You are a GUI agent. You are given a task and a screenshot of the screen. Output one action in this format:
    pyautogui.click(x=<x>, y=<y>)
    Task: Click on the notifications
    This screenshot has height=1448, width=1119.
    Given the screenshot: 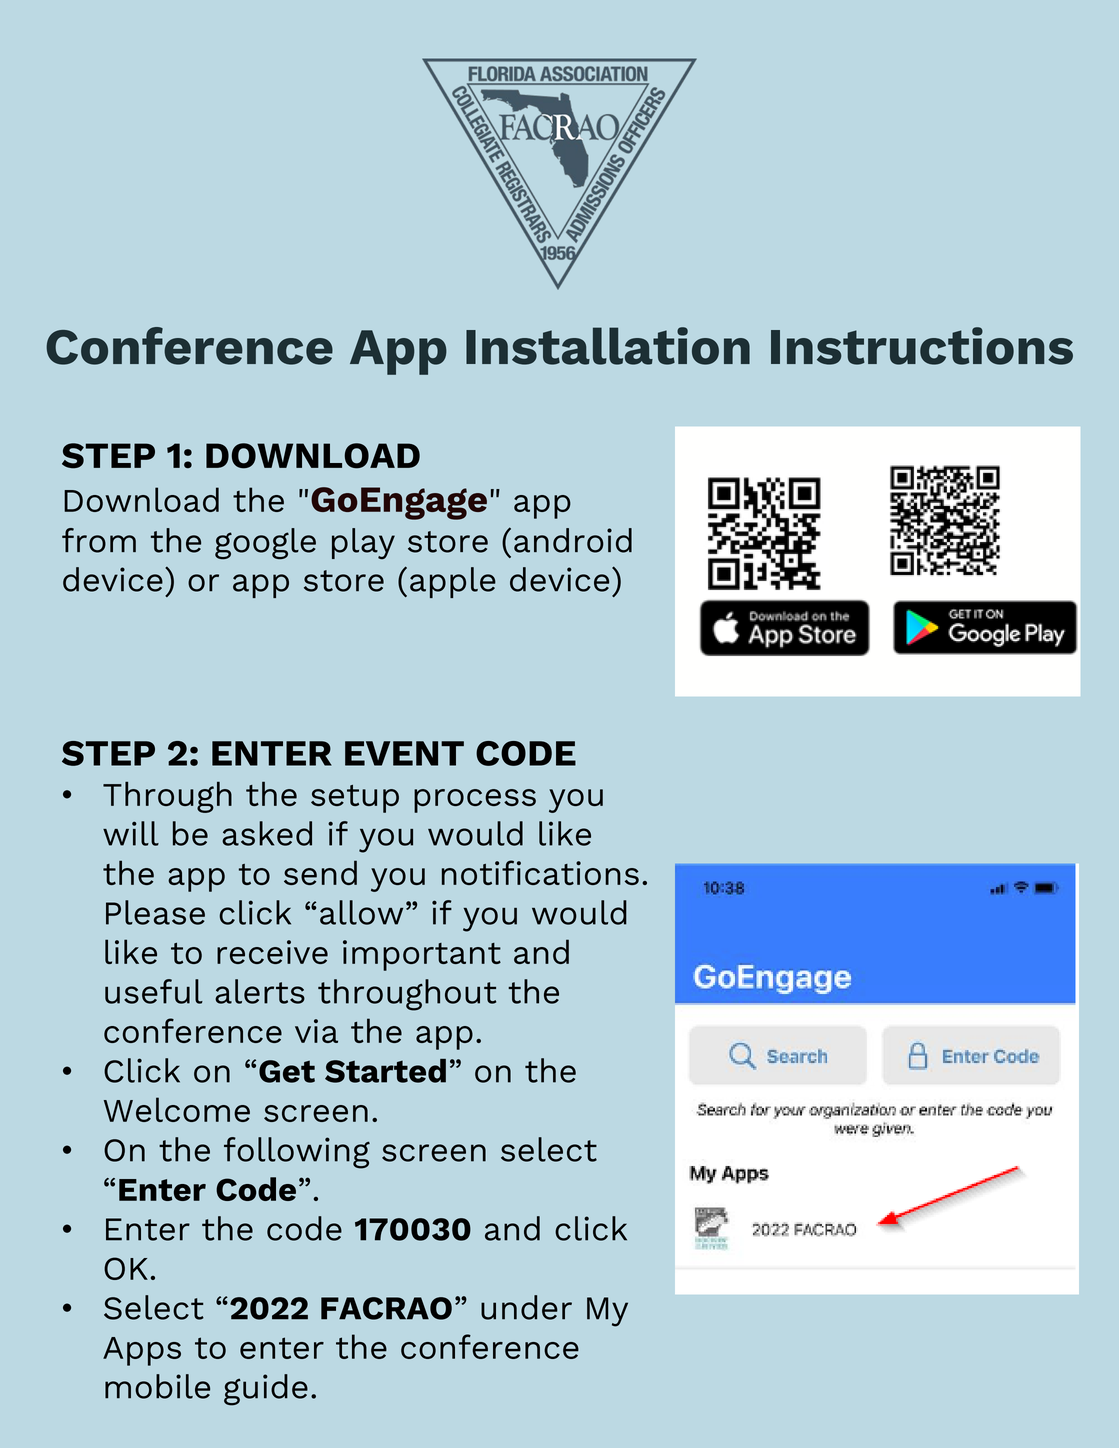 What is the action you would take?
    pyautogui.click(x=540, y=872)
